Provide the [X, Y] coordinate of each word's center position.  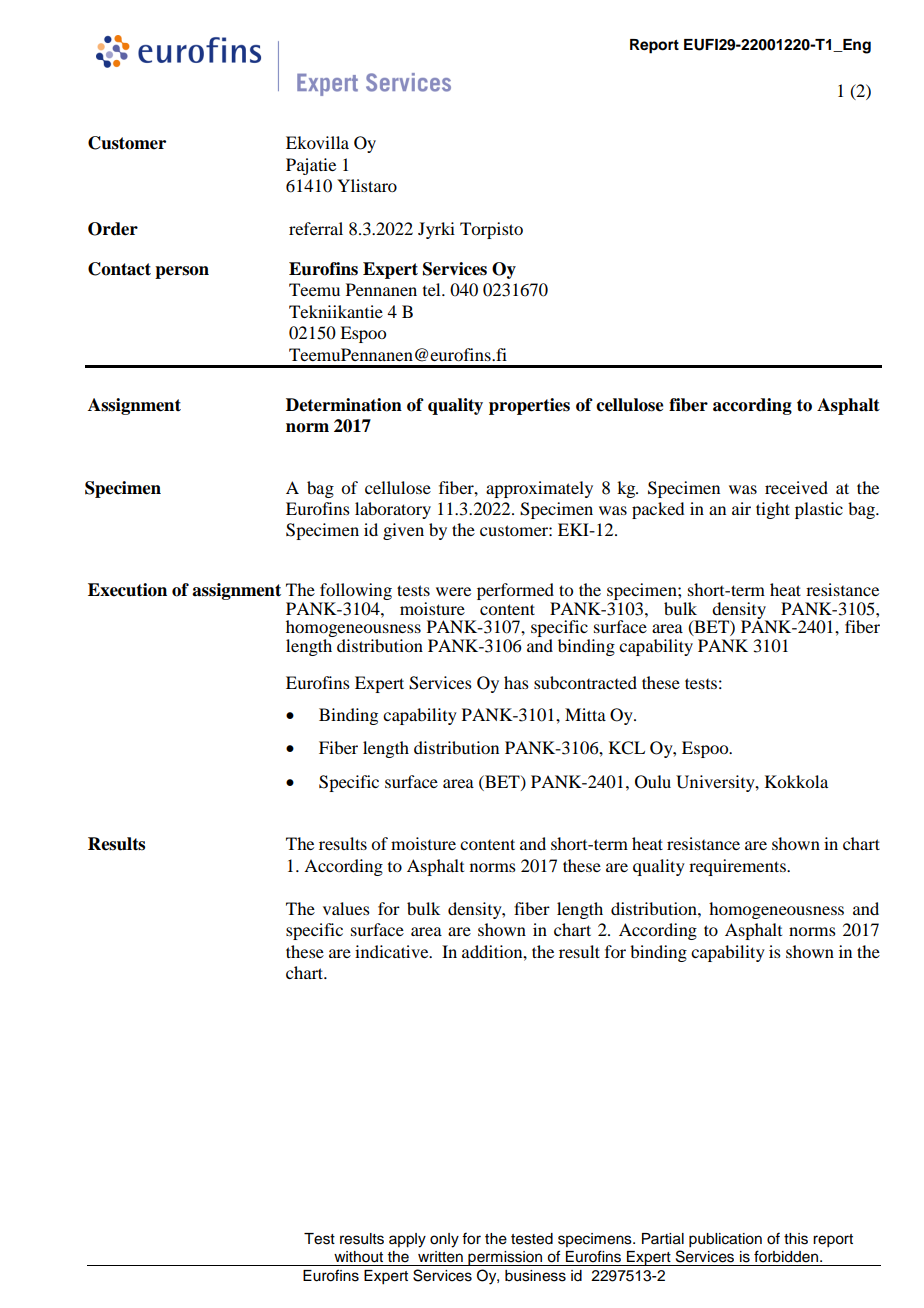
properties [529, 406]
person [182, 272]
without [358, 1257]
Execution [127, 590]
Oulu [653, 782]
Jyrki [436, 230]
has [516, 682]
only [444, 1240]
